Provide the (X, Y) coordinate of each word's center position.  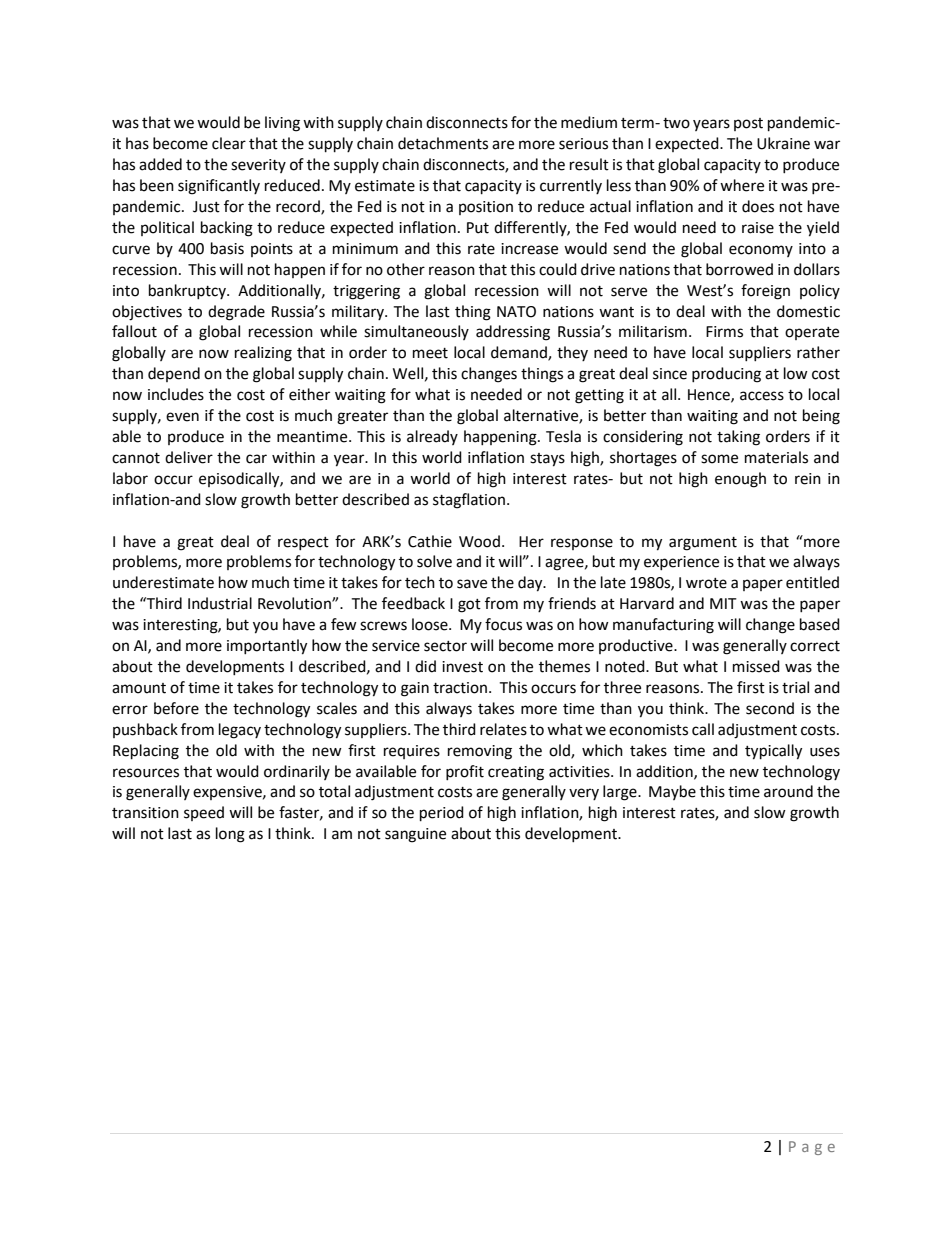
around (788, 791)
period (442, 814)
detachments (443, 143)
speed (204, 813)
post (748, 124)
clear (229, 143)
